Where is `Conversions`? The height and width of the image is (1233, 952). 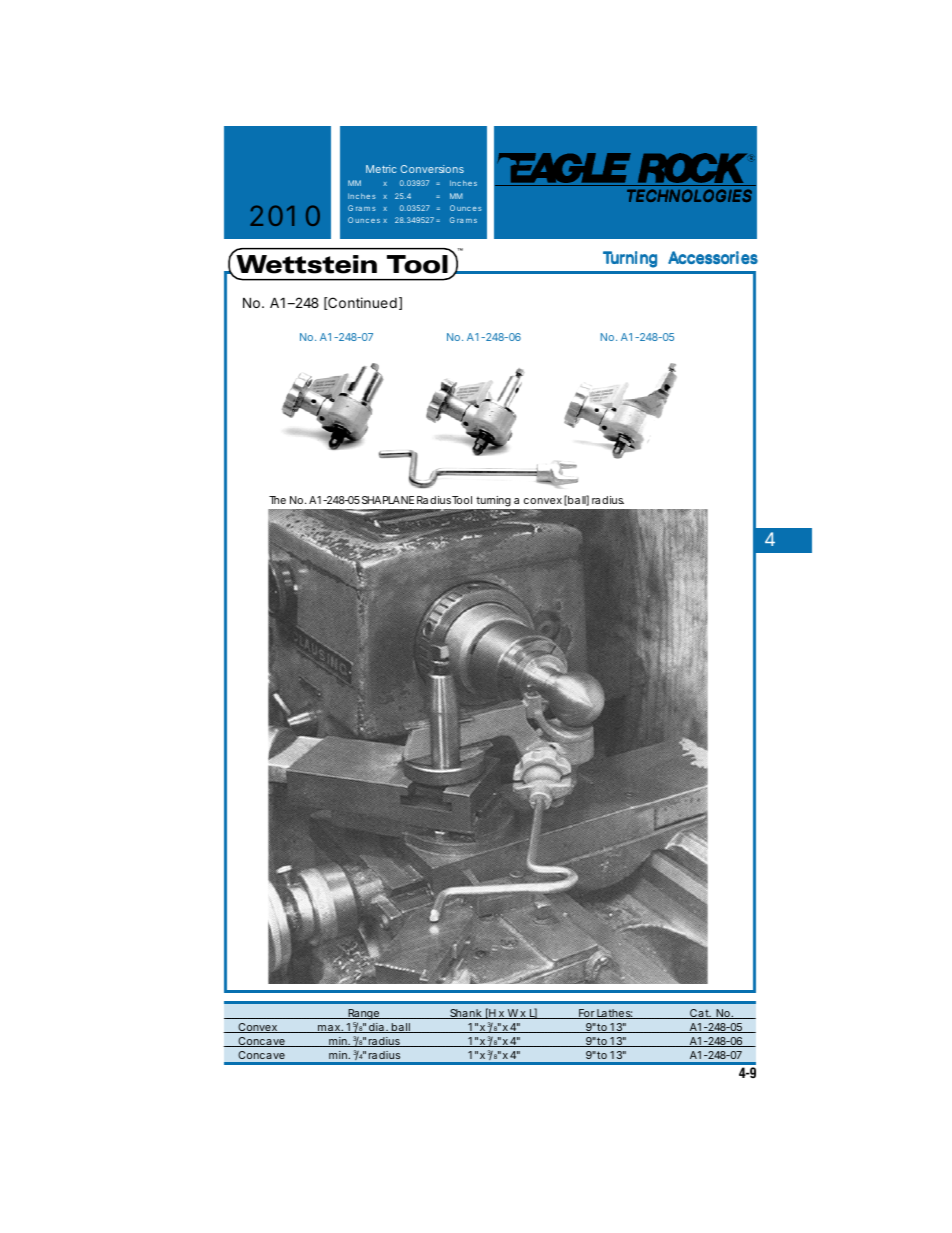
Conversions is located at coordinates (432, 169).
